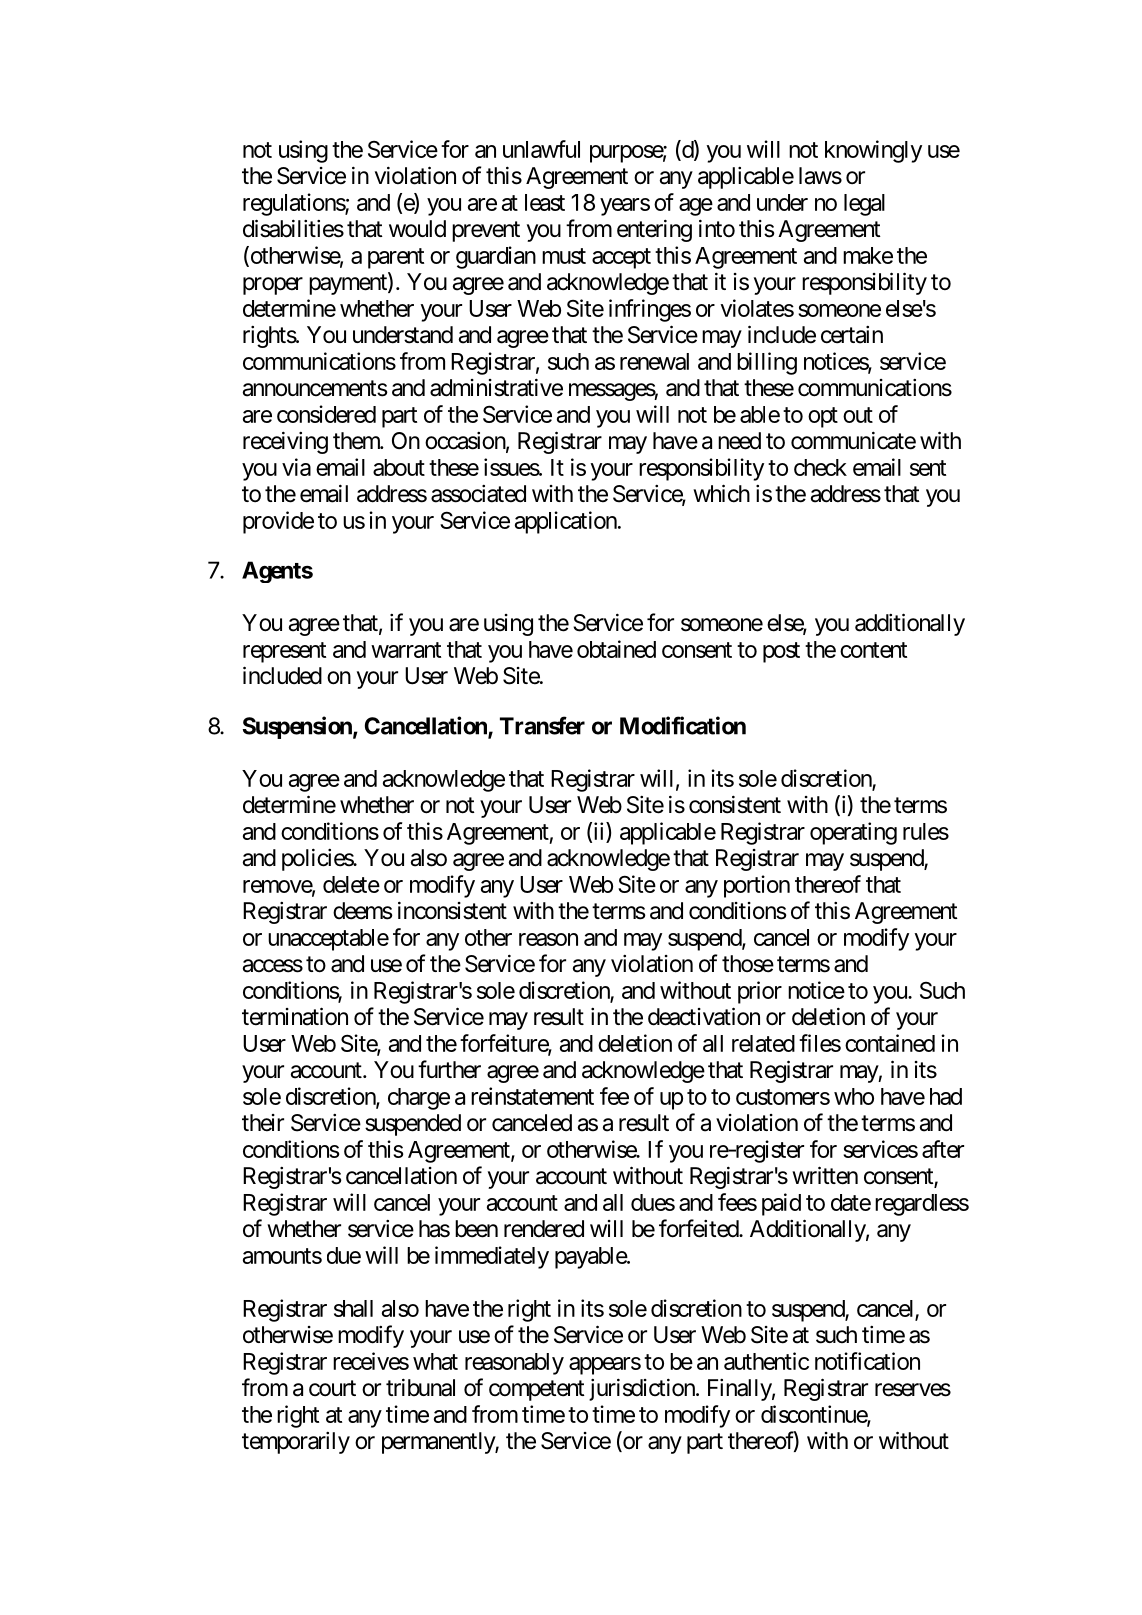 The width and height of the page is (1142, 1615). I want to click on jurisdiction, so click(643, 1389).
